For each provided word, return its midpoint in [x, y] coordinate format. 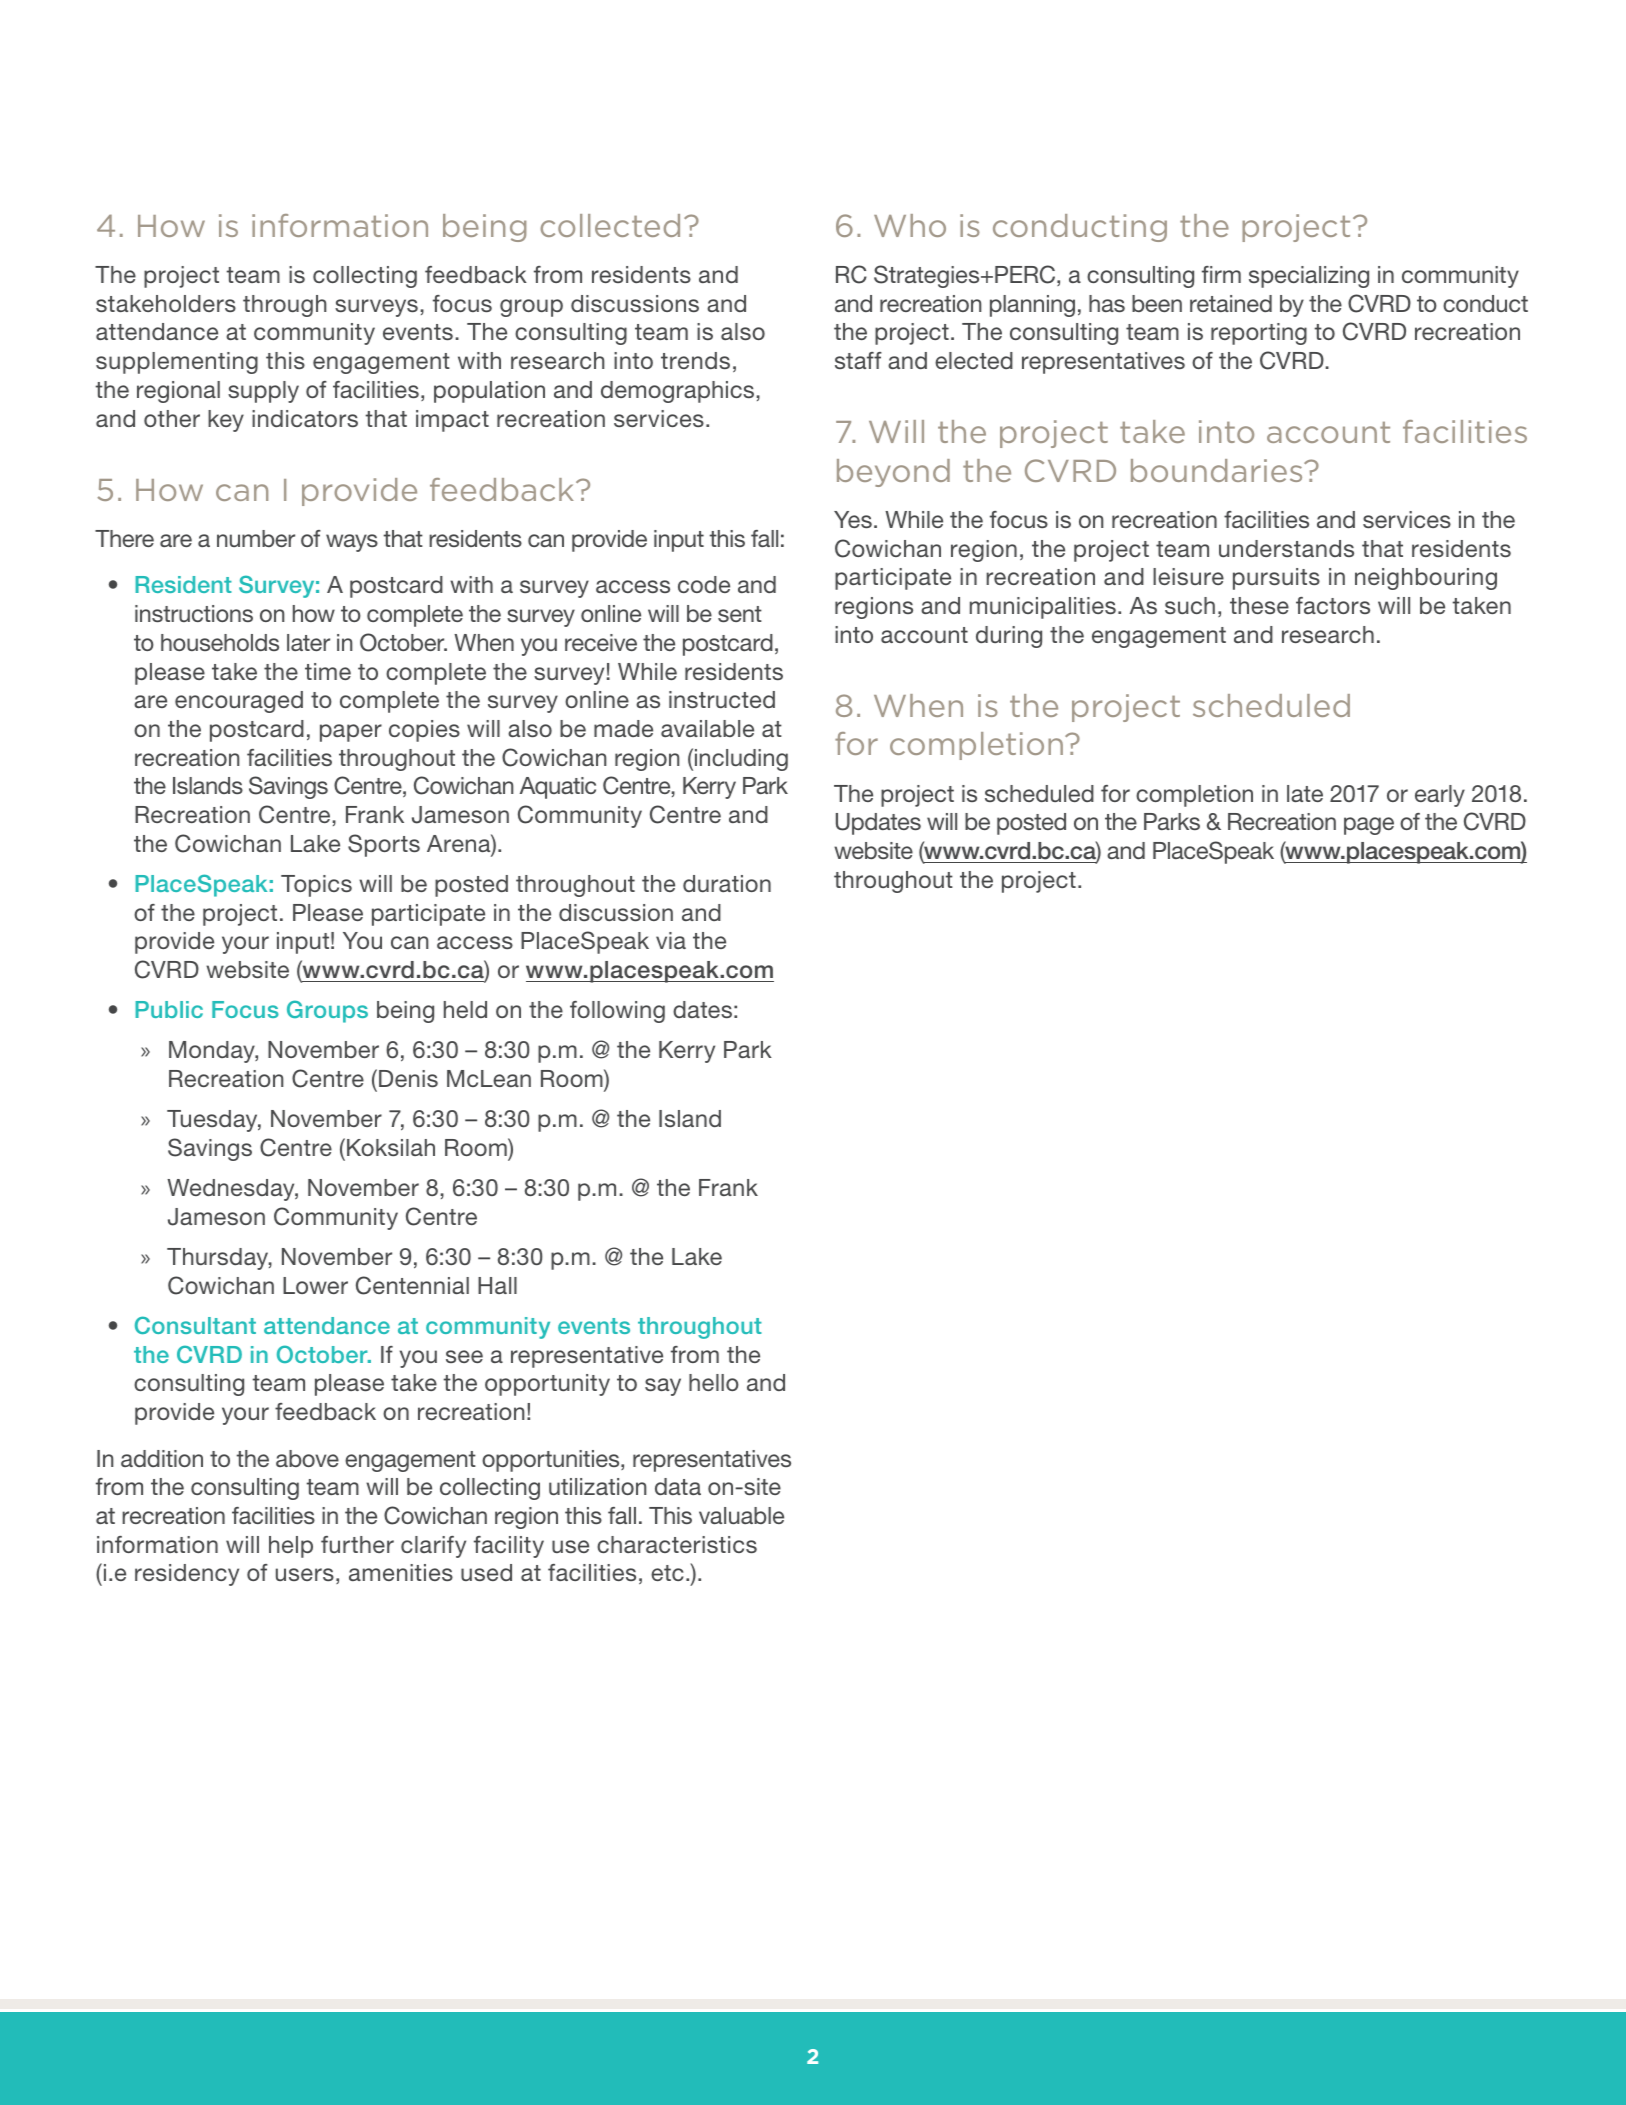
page [1369, 826]
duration [727, 883]
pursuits [1276, 579]
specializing [1309, 277]
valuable [741, 1515]
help [291, 1547]
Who [910, 225]
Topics [316, 886]
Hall [497, 1285]
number [256, 538]
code [704, 584]
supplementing [177, 363]
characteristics [677, 1544]
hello [714, 1382]
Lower [315, 1285]
